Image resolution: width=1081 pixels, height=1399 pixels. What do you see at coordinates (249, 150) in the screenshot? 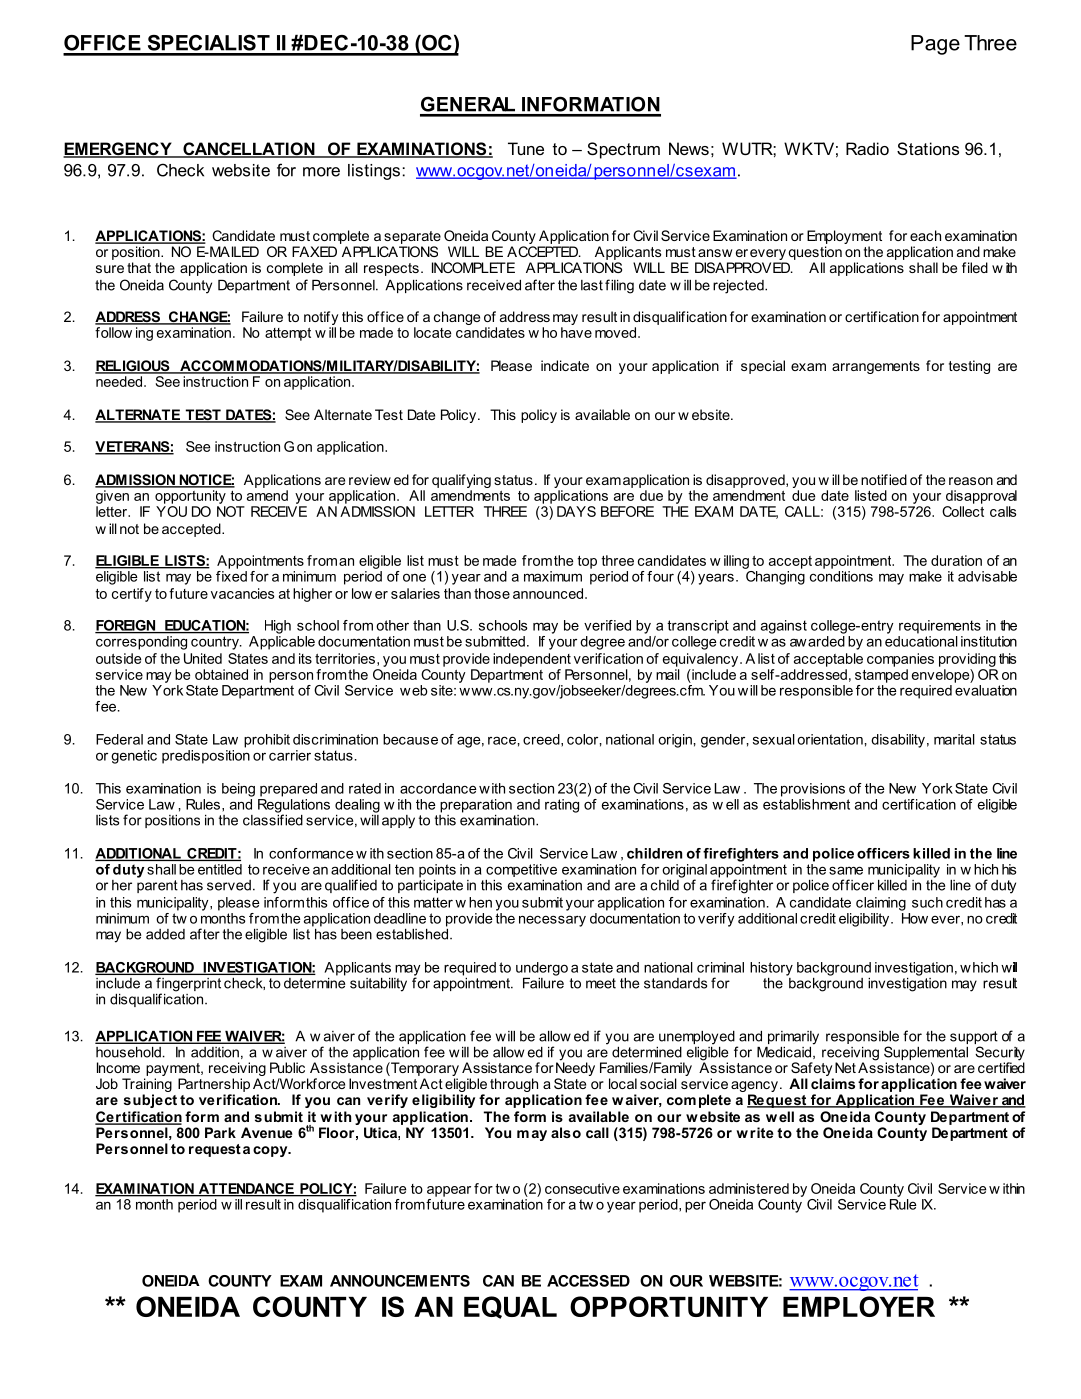
I see `CANCELLATION` at bounding box center [249, 150].
